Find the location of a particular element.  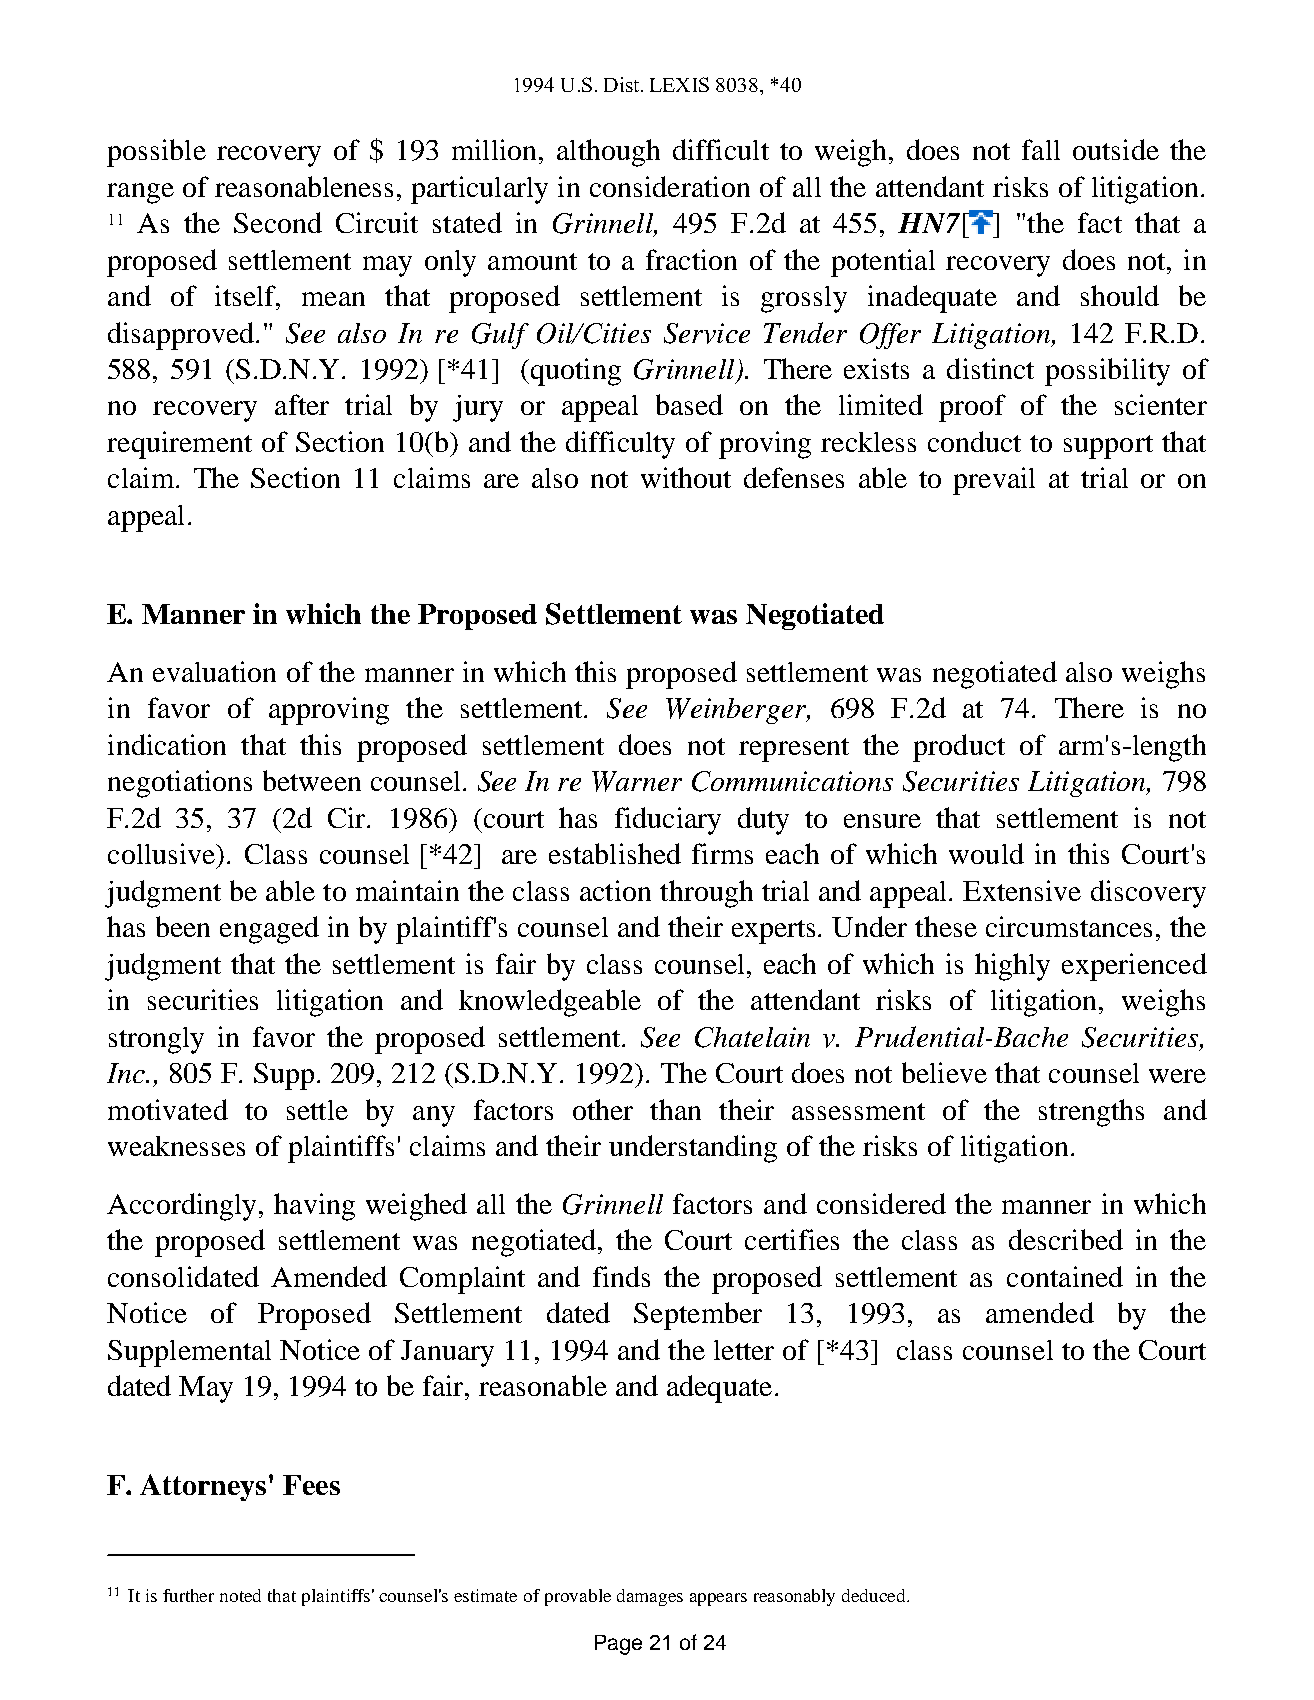

deduced is located at coordinates (875, 1595).
